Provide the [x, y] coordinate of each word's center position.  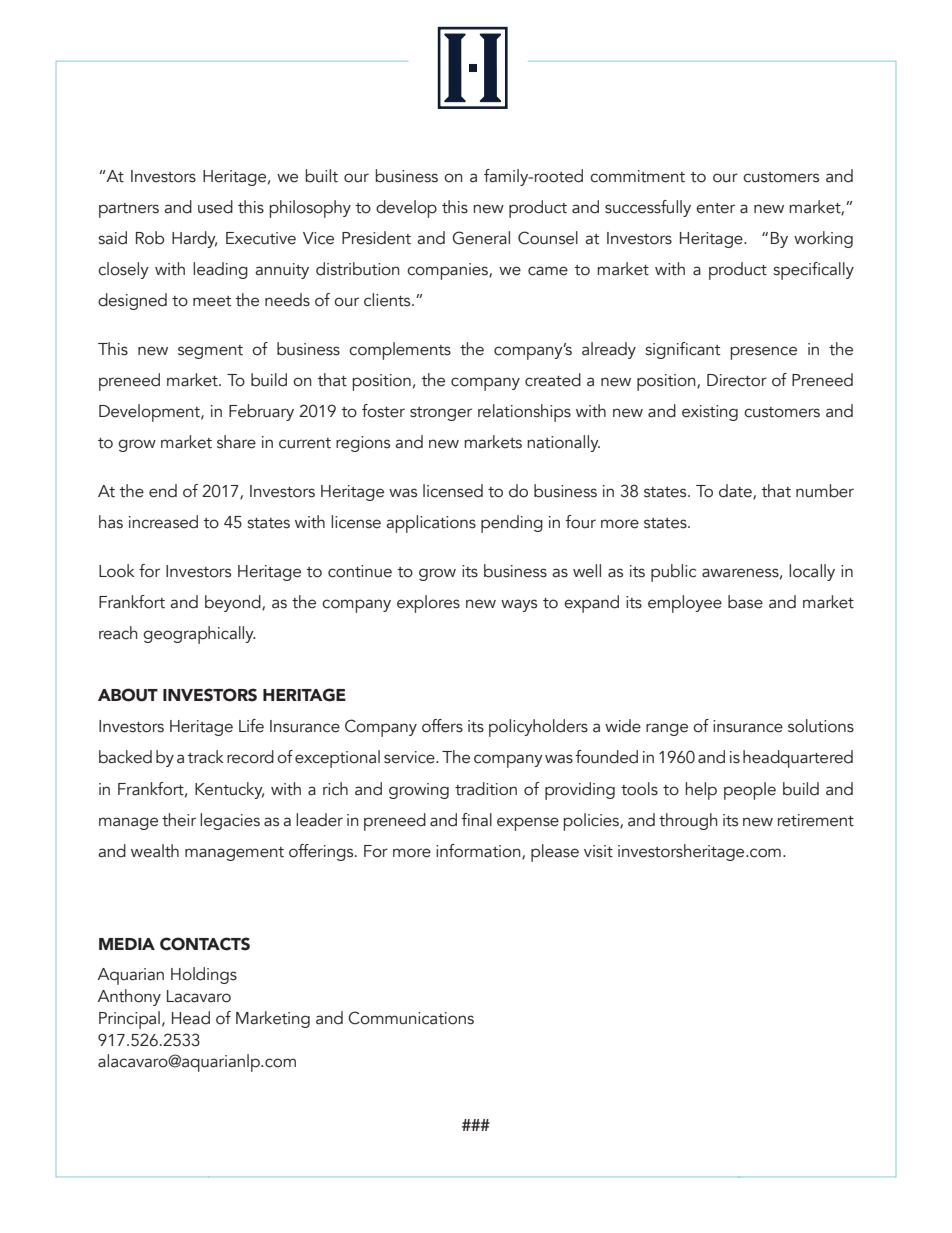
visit [598, 851]
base [745, 602]
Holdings [204, 975]
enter [715, 208]
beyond [234, 603]
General [481, 238]
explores [428, 604]
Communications [411, 1018]
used [215, 207]
